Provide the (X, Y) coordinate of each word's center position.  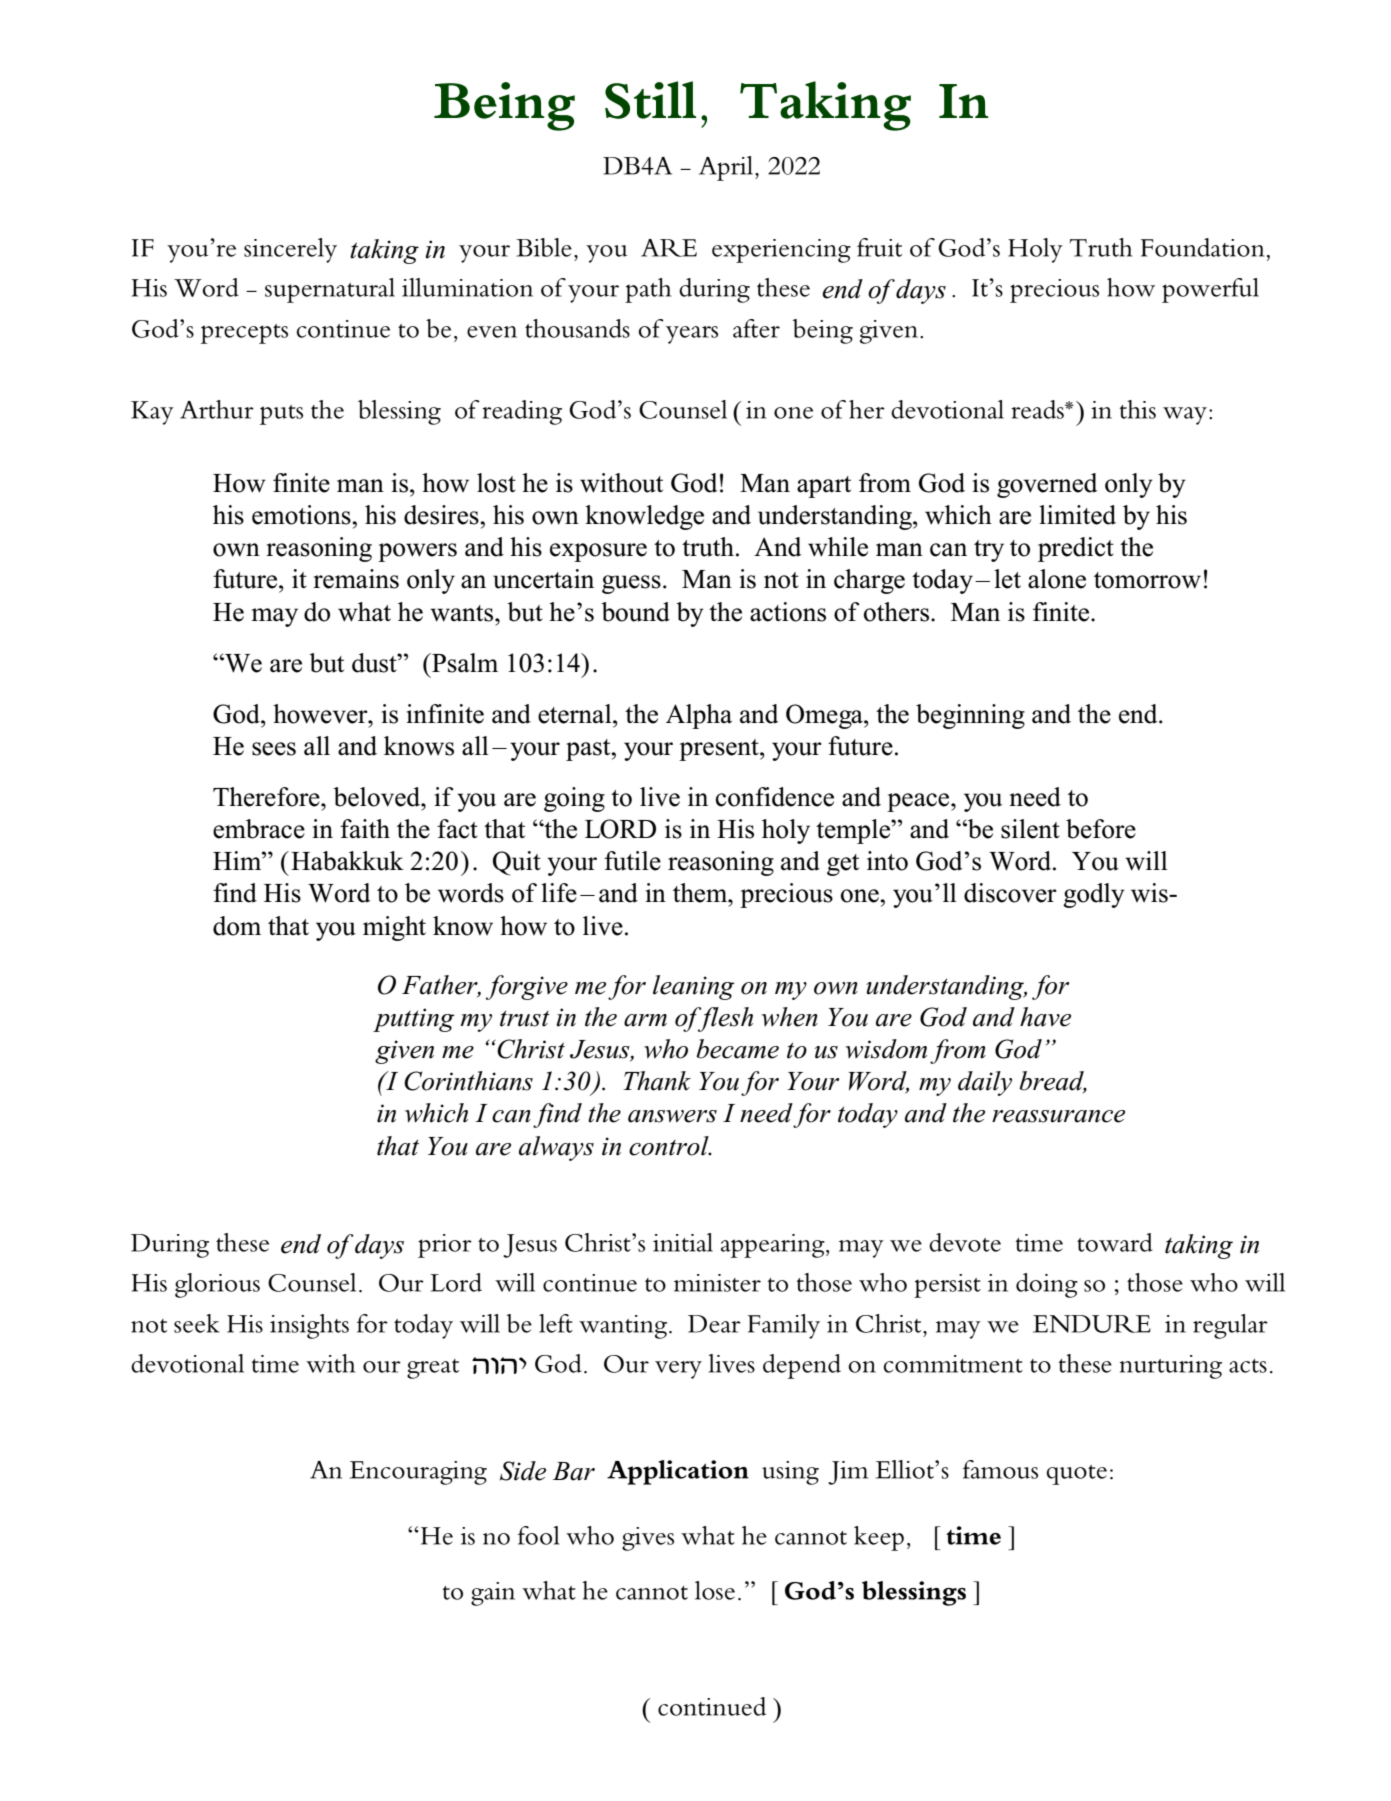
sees (274, 749)
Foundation (1202, 247)
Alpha (699, 716)
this (1138, 409)
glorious (217, 1285)
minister (717, 1283)
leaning (693, 987)
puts (281, 415)
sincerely (290, 250)
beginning (970, 716)
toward (1115, 1242)
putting (413, 1020)
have (1045, 1017)
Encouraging (418, 1473)
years (692, 335)
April (727, 168)
